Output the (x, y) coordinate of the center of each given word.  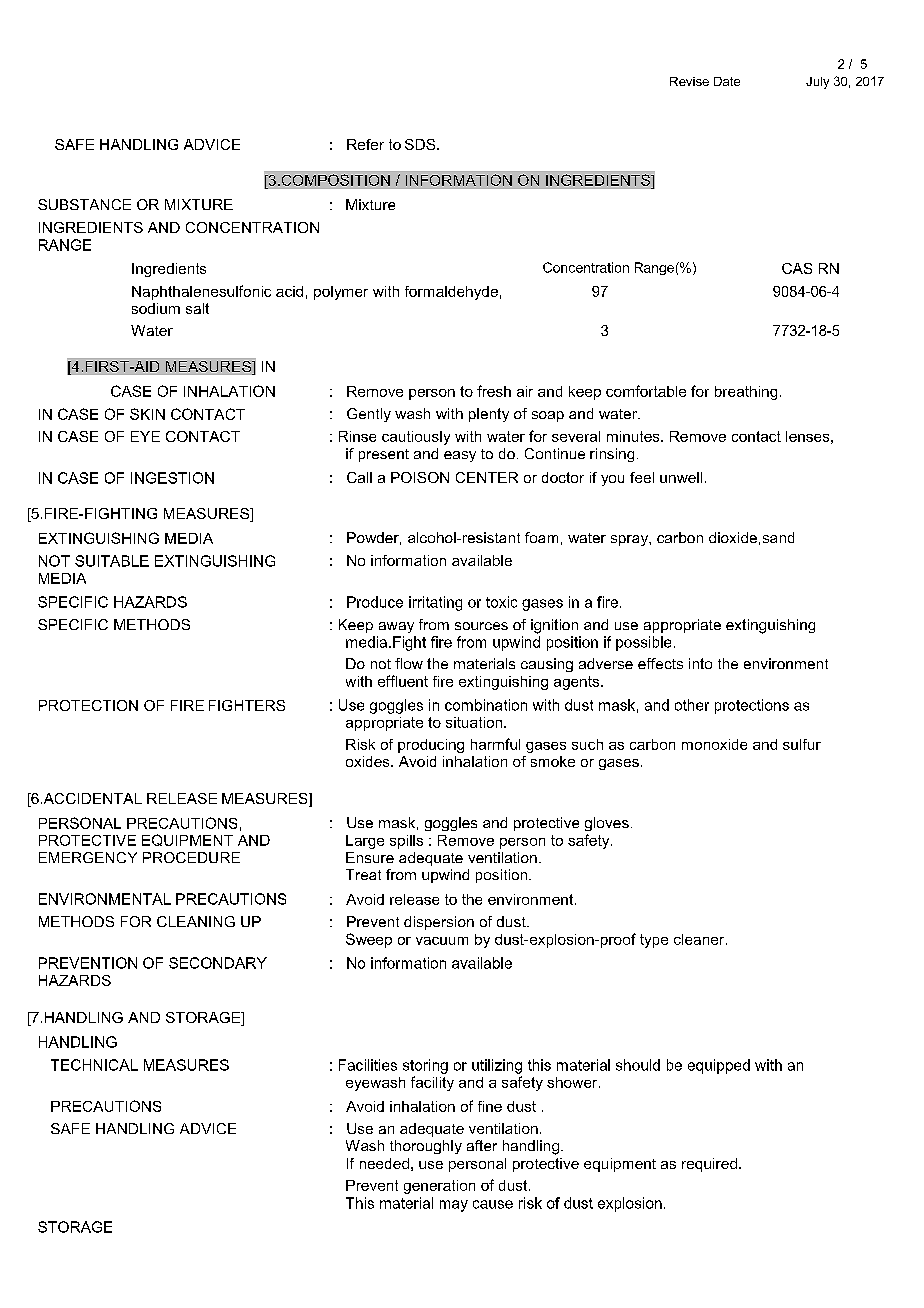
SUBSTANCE (84, 204)
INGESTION (172, 478)
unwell (681, 477)
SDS (421, 144)
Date (727, 81)
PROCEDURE (191, 857)
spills (406, 842)
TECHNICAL (94, 1065)
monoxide (714, 744)
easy (460, 456)
